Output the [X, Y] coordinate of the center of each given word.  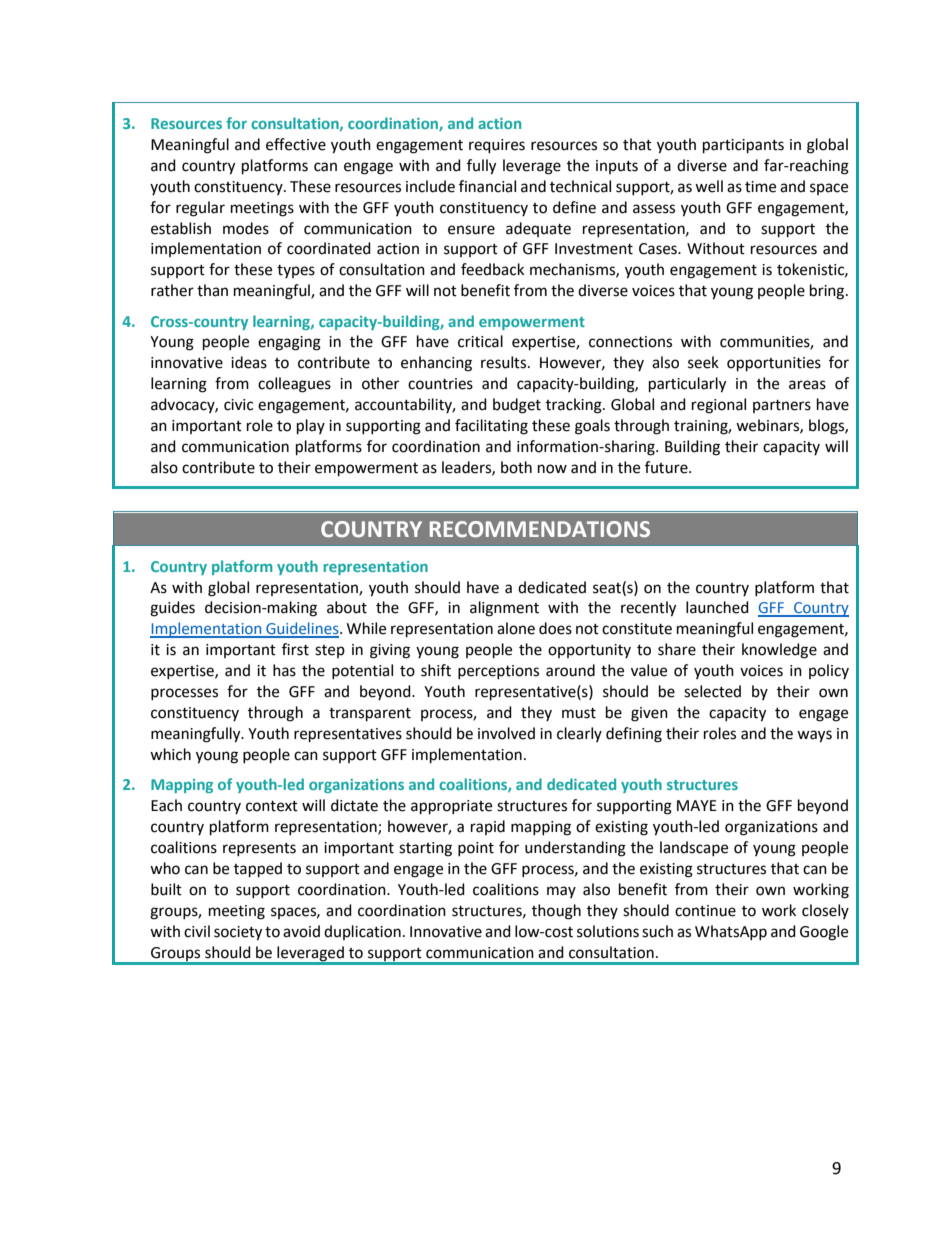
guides [172, 609]
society [238, 933]
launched [717, 607]
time [760, 187]
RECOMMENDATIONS [540, 529]
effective [296, 144]
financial [487, 186]
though [556, 912]
